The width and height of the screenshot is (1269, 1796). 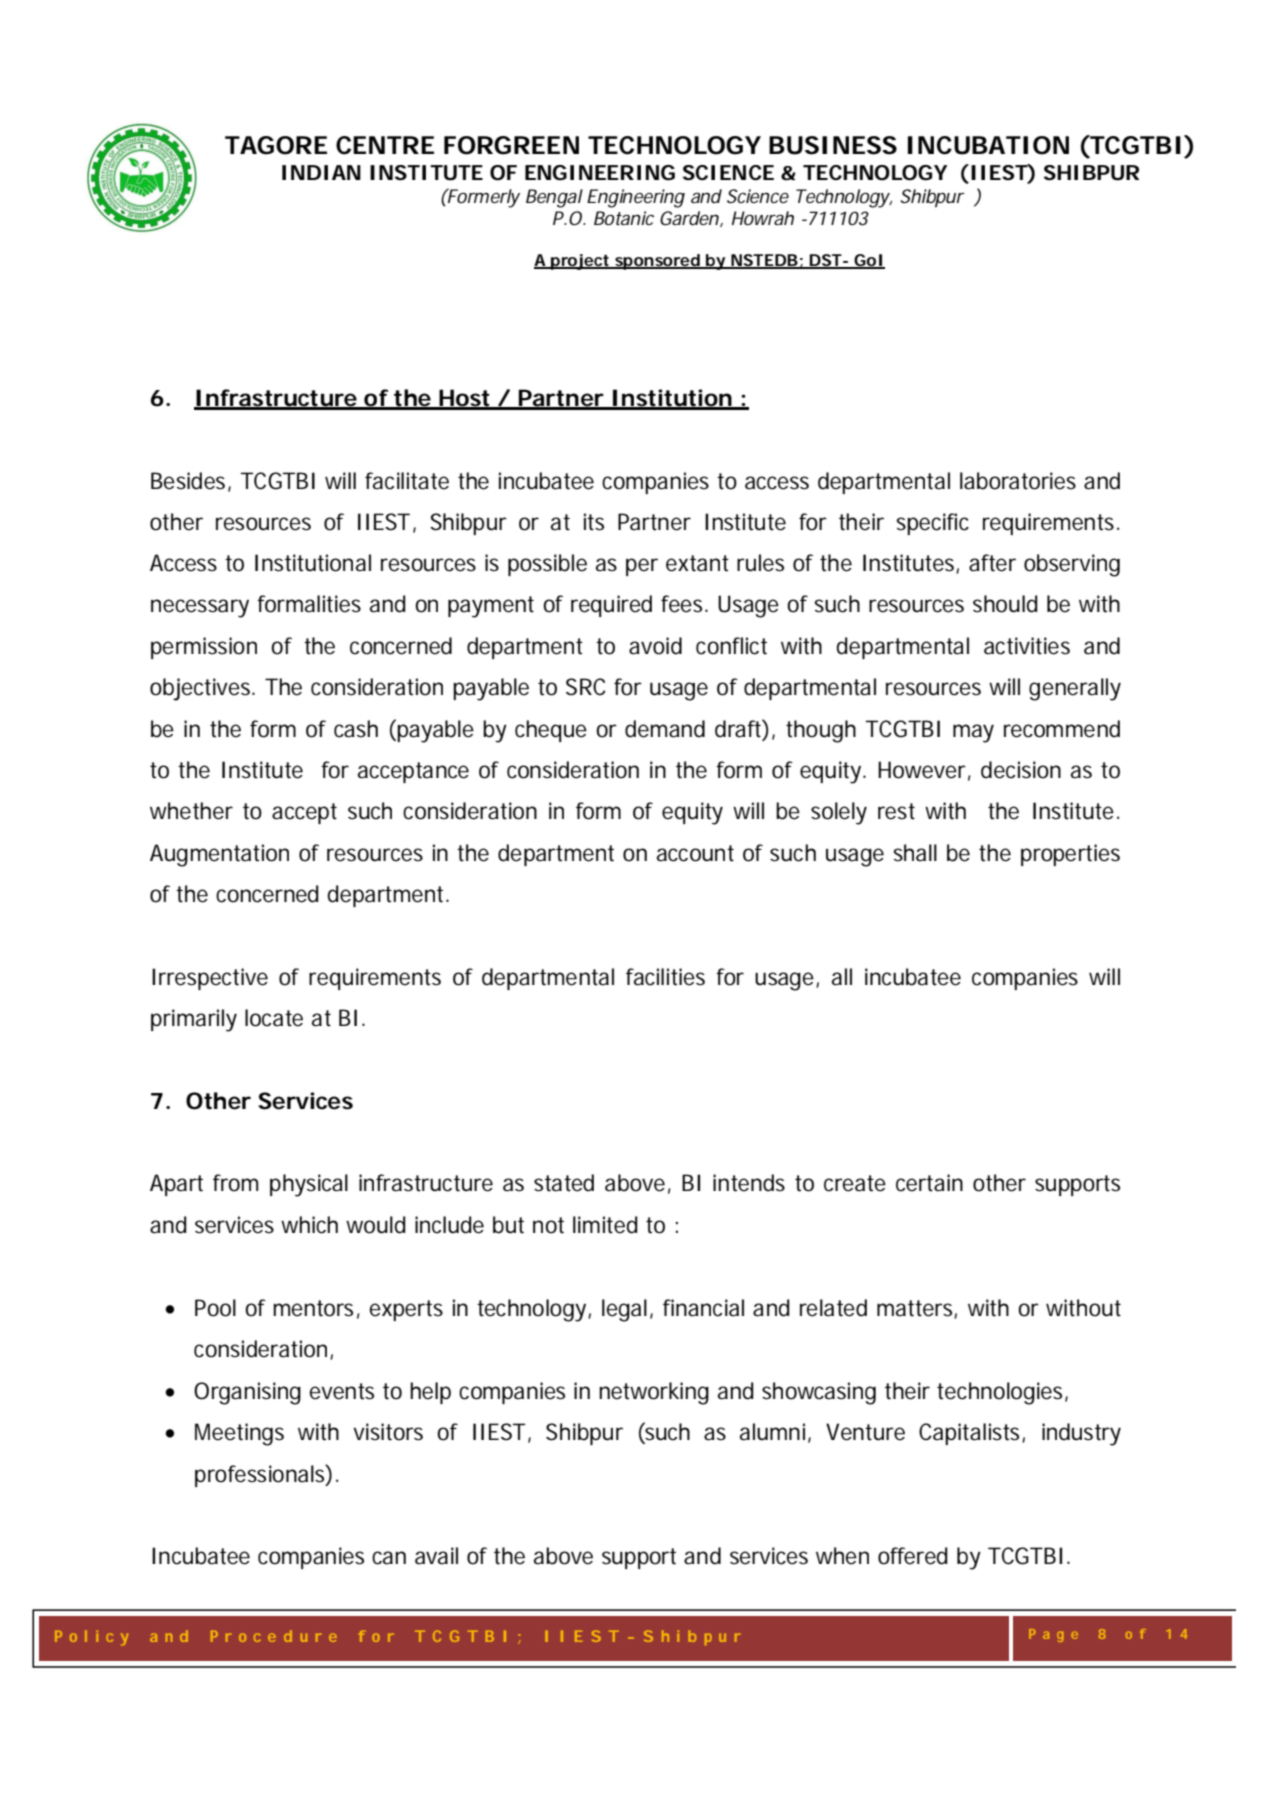 I want to click on may, so click(x=973, y=733).
